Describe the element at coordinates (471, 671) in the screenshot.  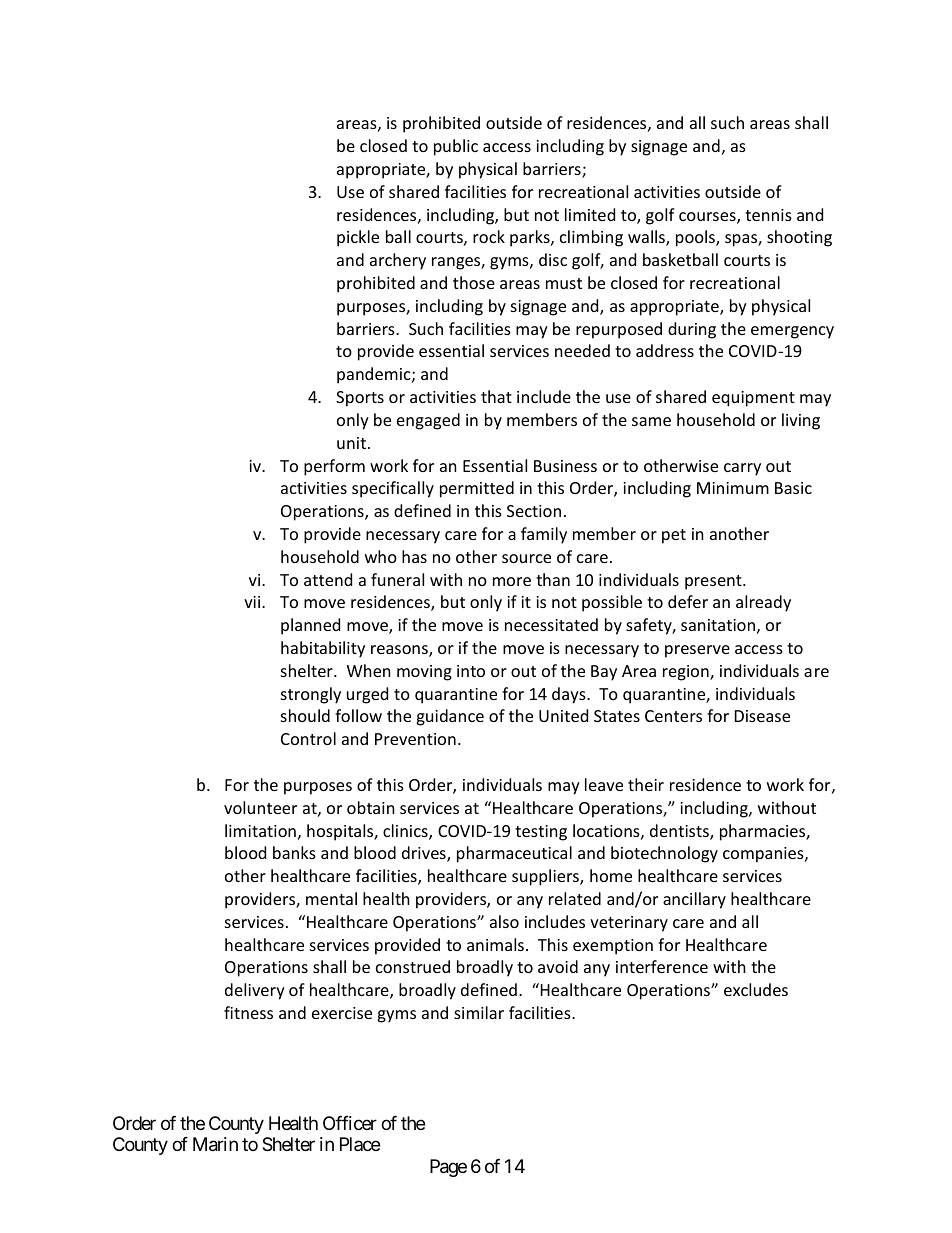
I see `into` at that location.
